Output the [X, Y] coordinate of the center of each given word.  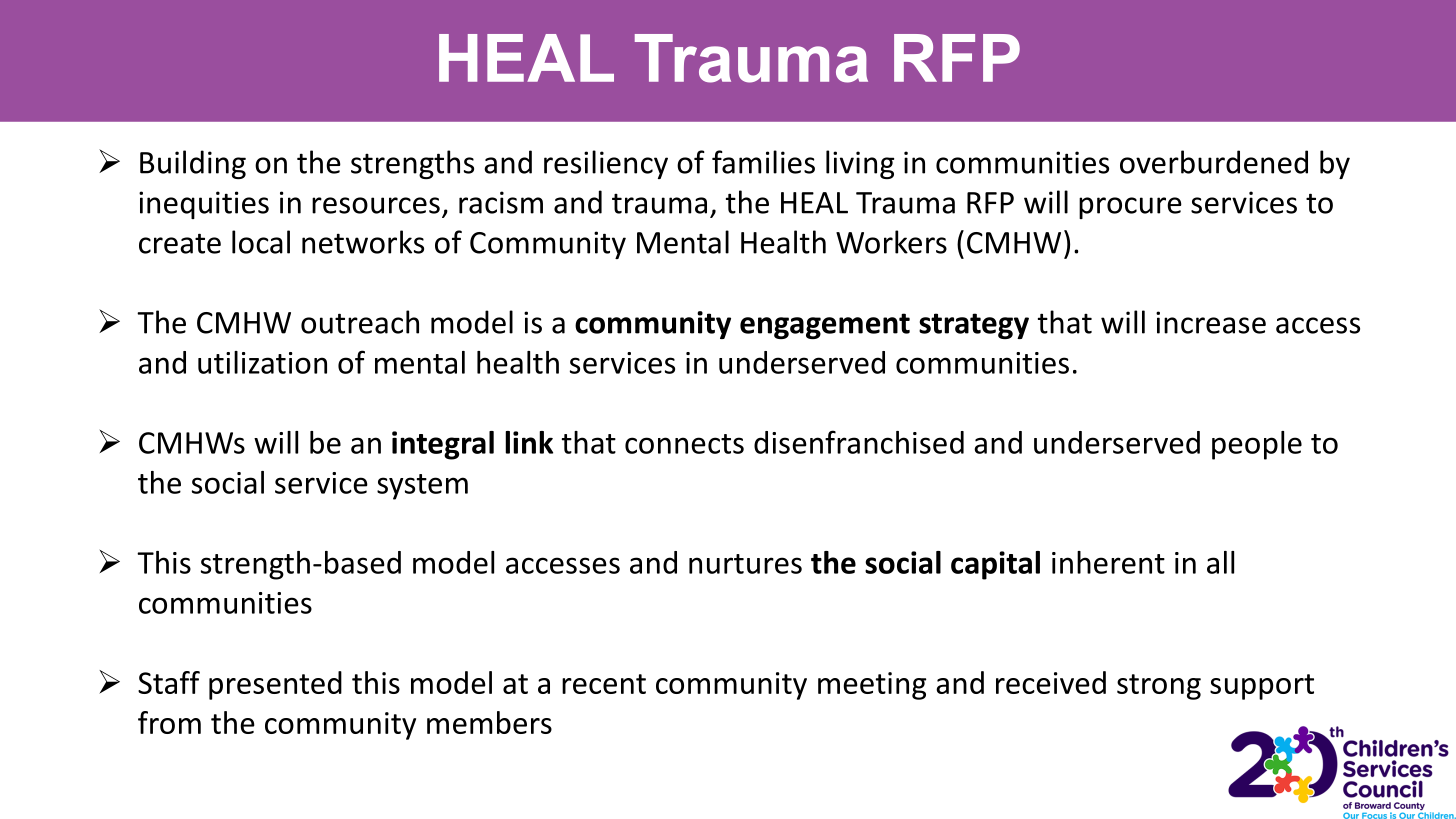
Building [193, 164]
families [763, 162]
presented [275, 685]
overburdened [1214, 162]
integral [443, 445]
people [1257, 445]
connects [684, 444]
